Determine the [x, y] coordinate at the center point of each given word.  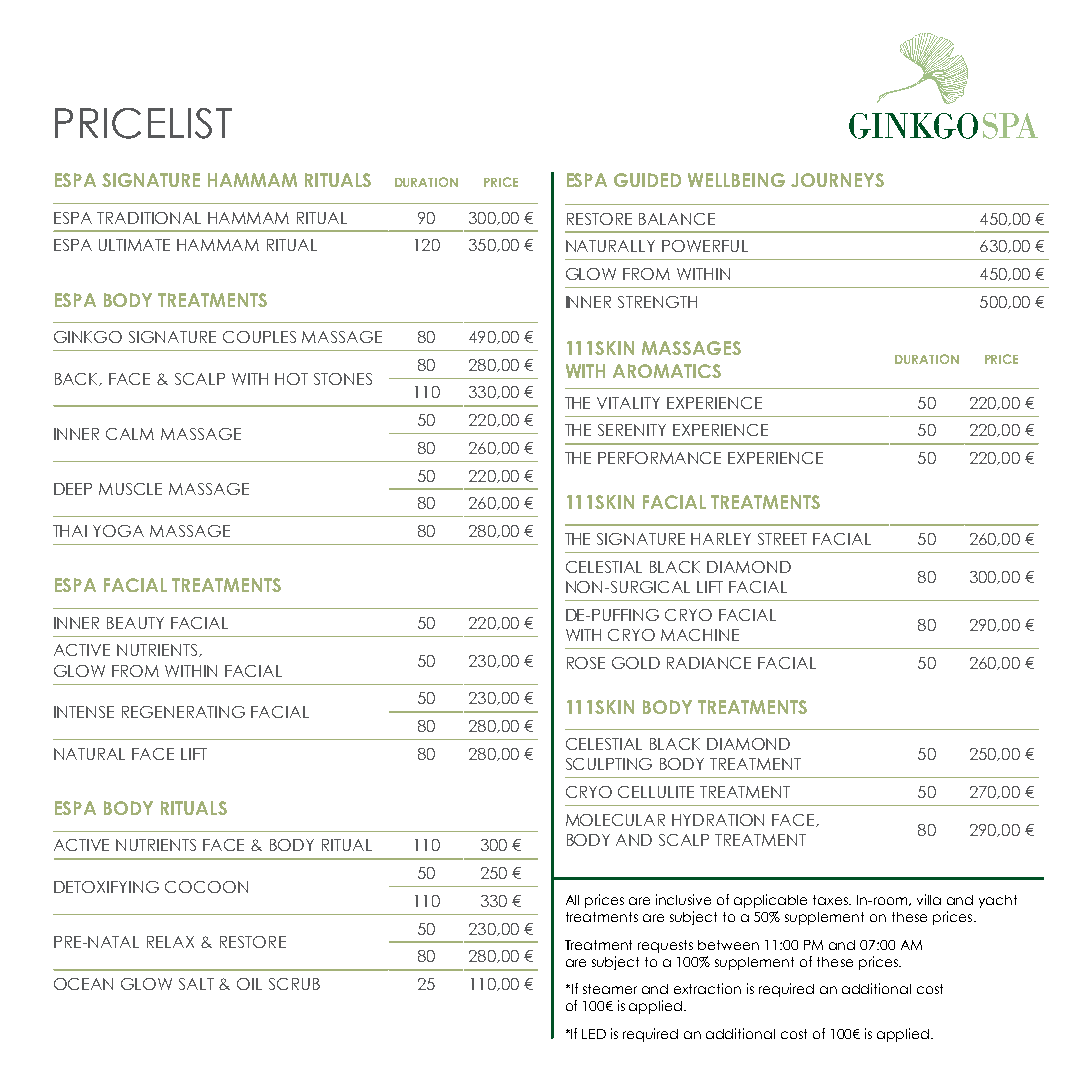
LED [594, 1034]
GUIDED [647, 180]
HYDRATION [718, 820]
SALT [196, 984]
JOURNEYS [837, 180]
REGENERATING [183, 712]
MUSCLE [130, 489]
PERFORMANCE [659, 458]
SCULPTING [609, 764]
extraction [707, 988]
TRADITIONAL [149, 218]
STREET [782, 539]
